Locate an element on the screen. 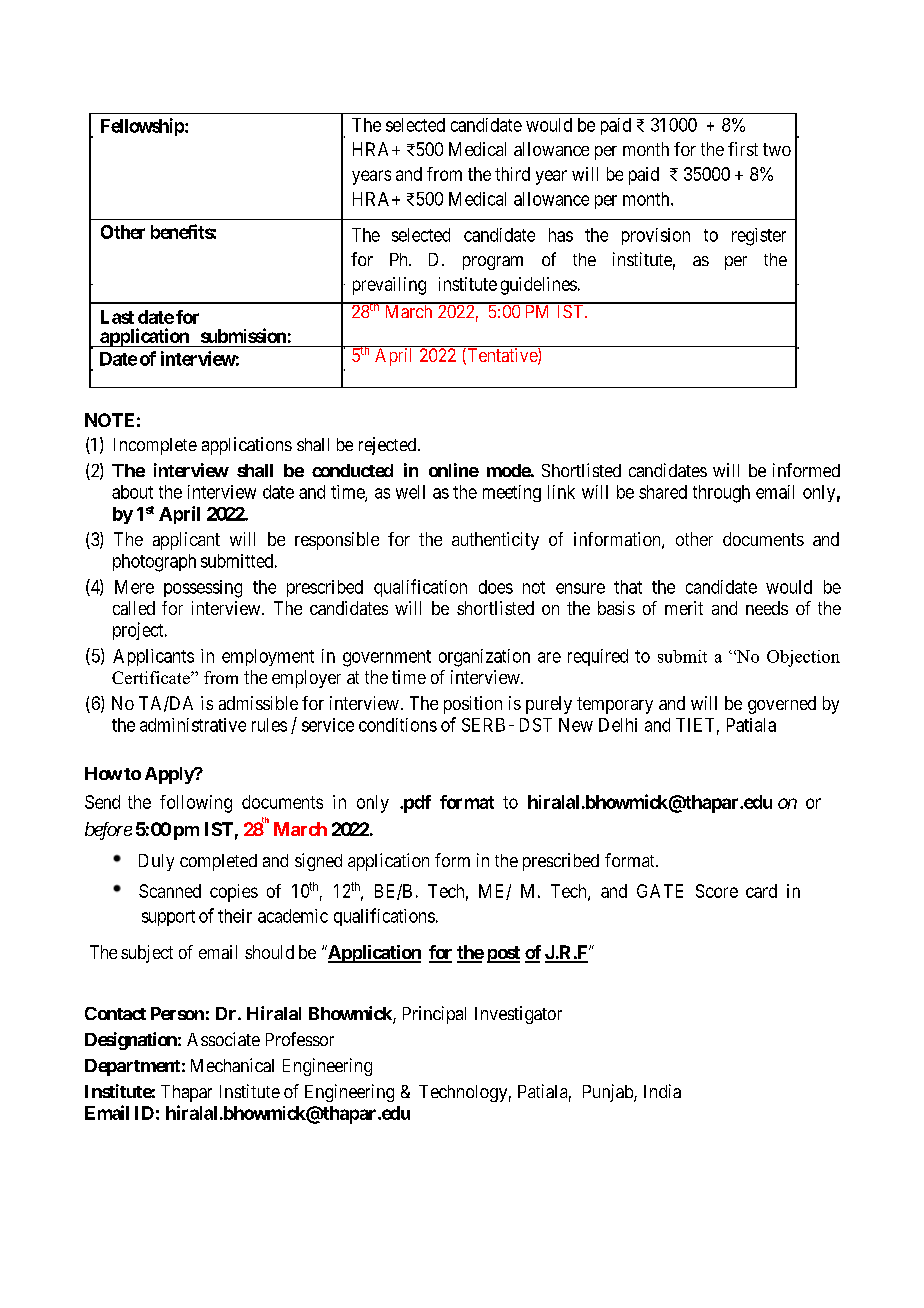 Image resolution: width=924 pixels, height=1308 pixels. does is located at coordinates (496, 587).
